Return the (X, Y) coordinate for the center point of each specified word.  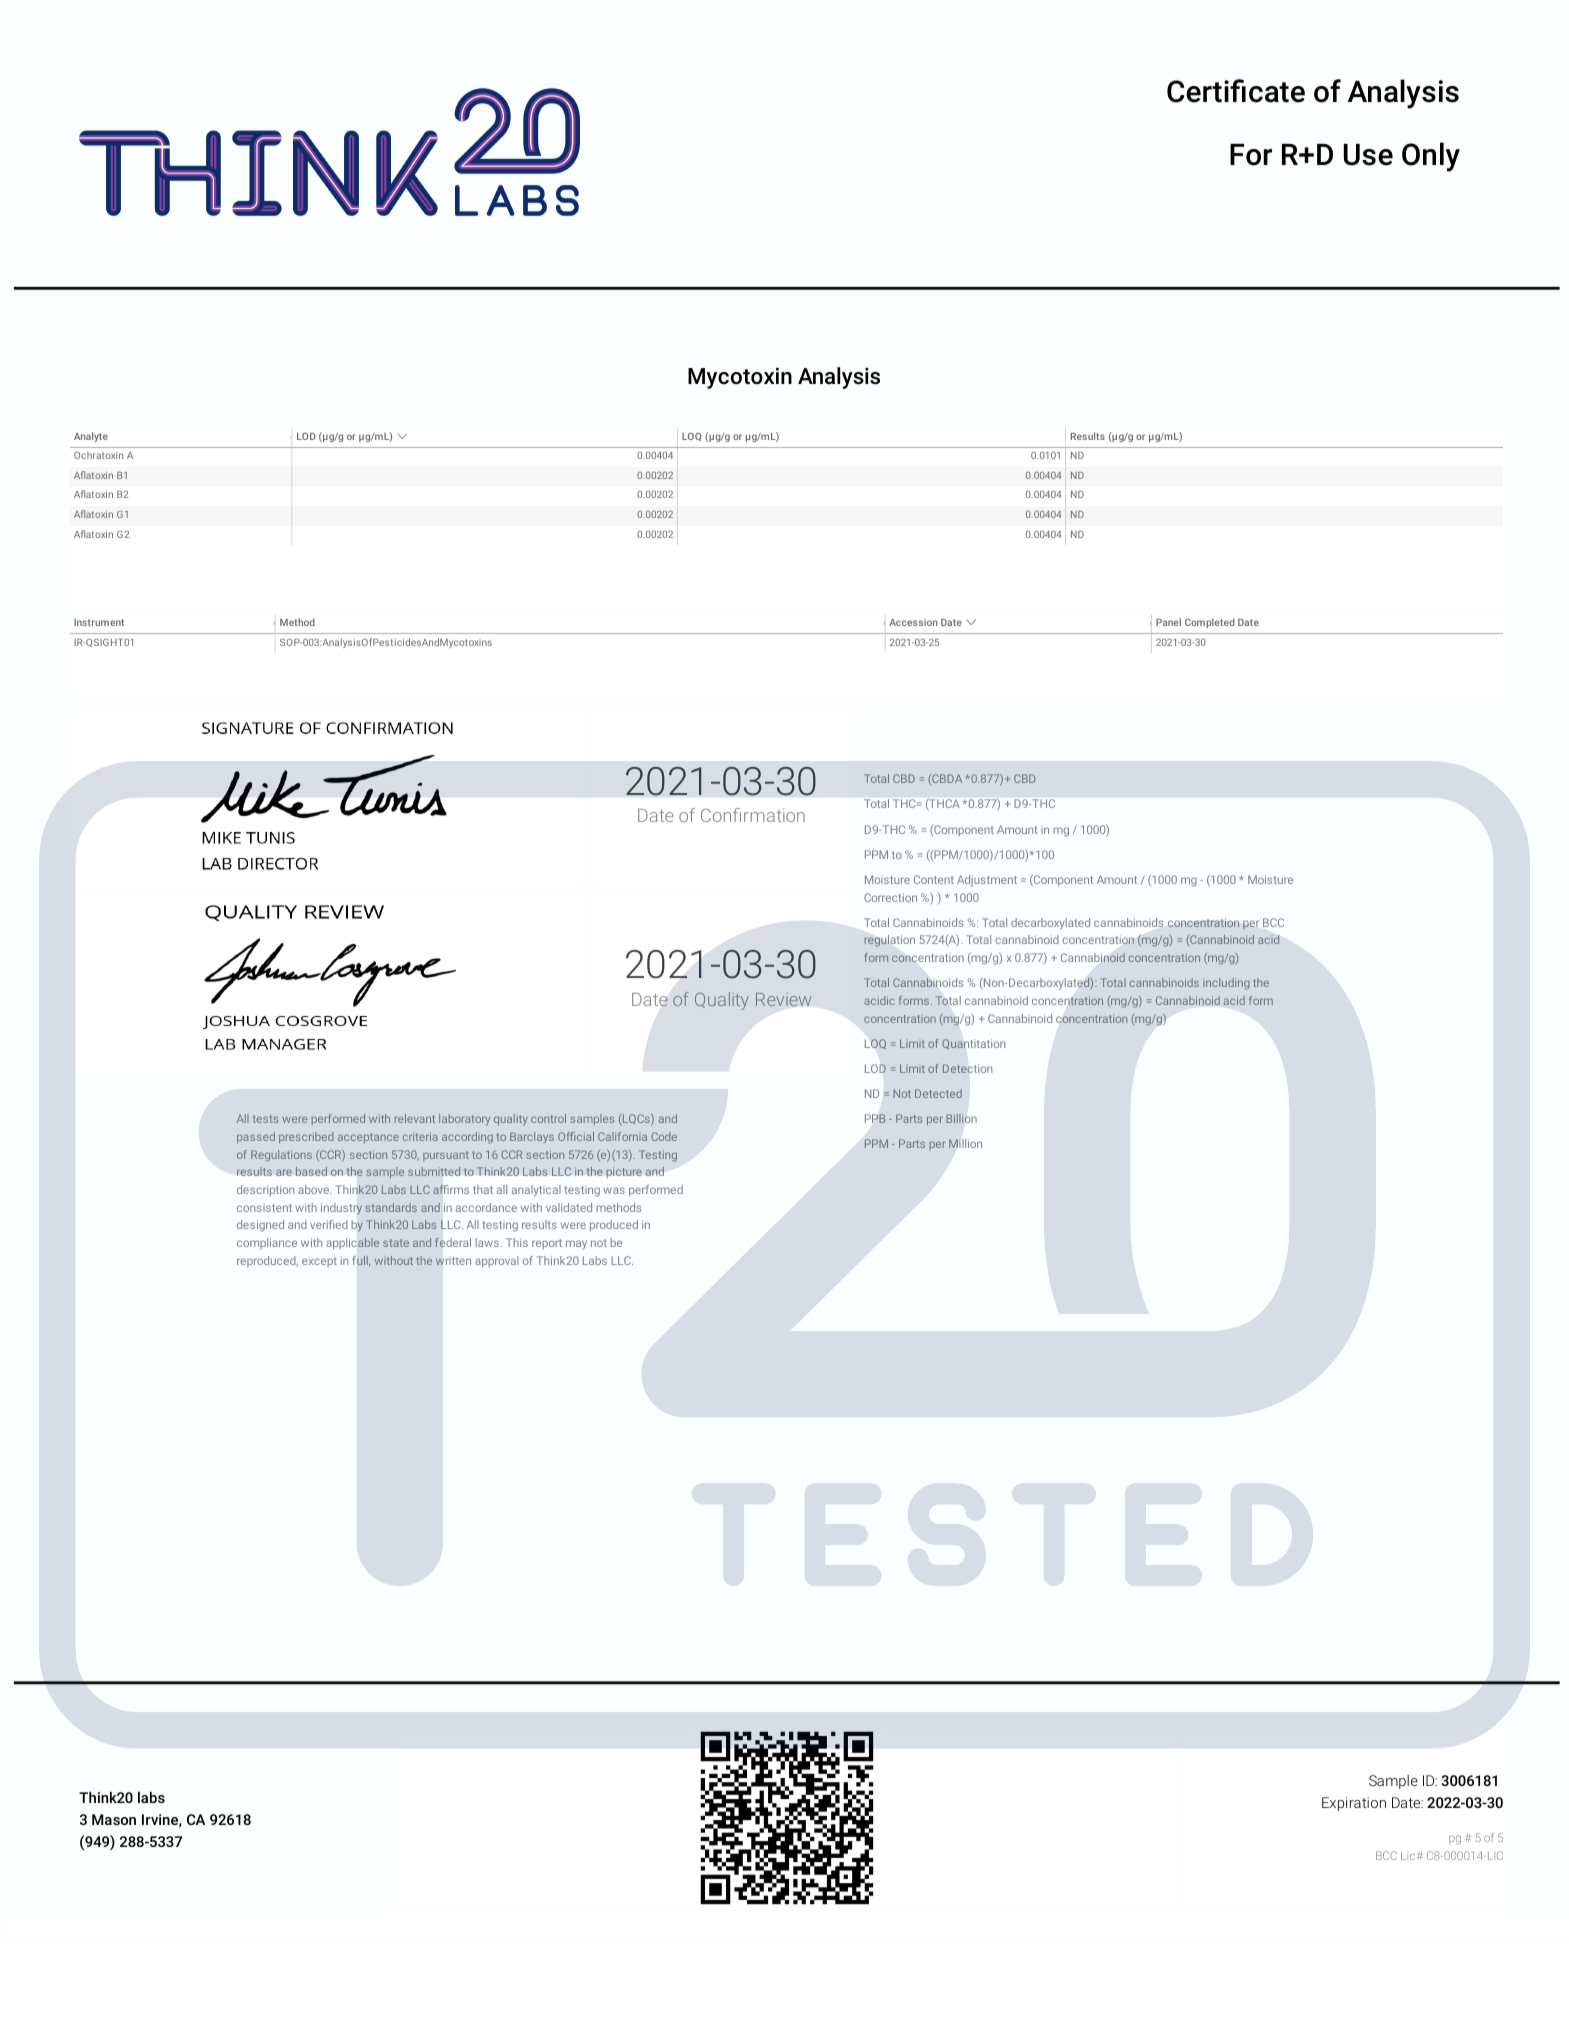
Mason (114, 1819)
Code (664, 1136)
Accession (913, 622)
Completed (1210, 623)
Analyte (91, 437)
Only (1431, 157)
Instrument (99, 622)
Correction (890, 897)
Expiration (1354, 1804)
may (576, 1245)
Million (965, 1143)
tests (265, 1119)
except (319, 1262)
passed (256, 1137)
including (1226, 984)
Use (1368, 155)
